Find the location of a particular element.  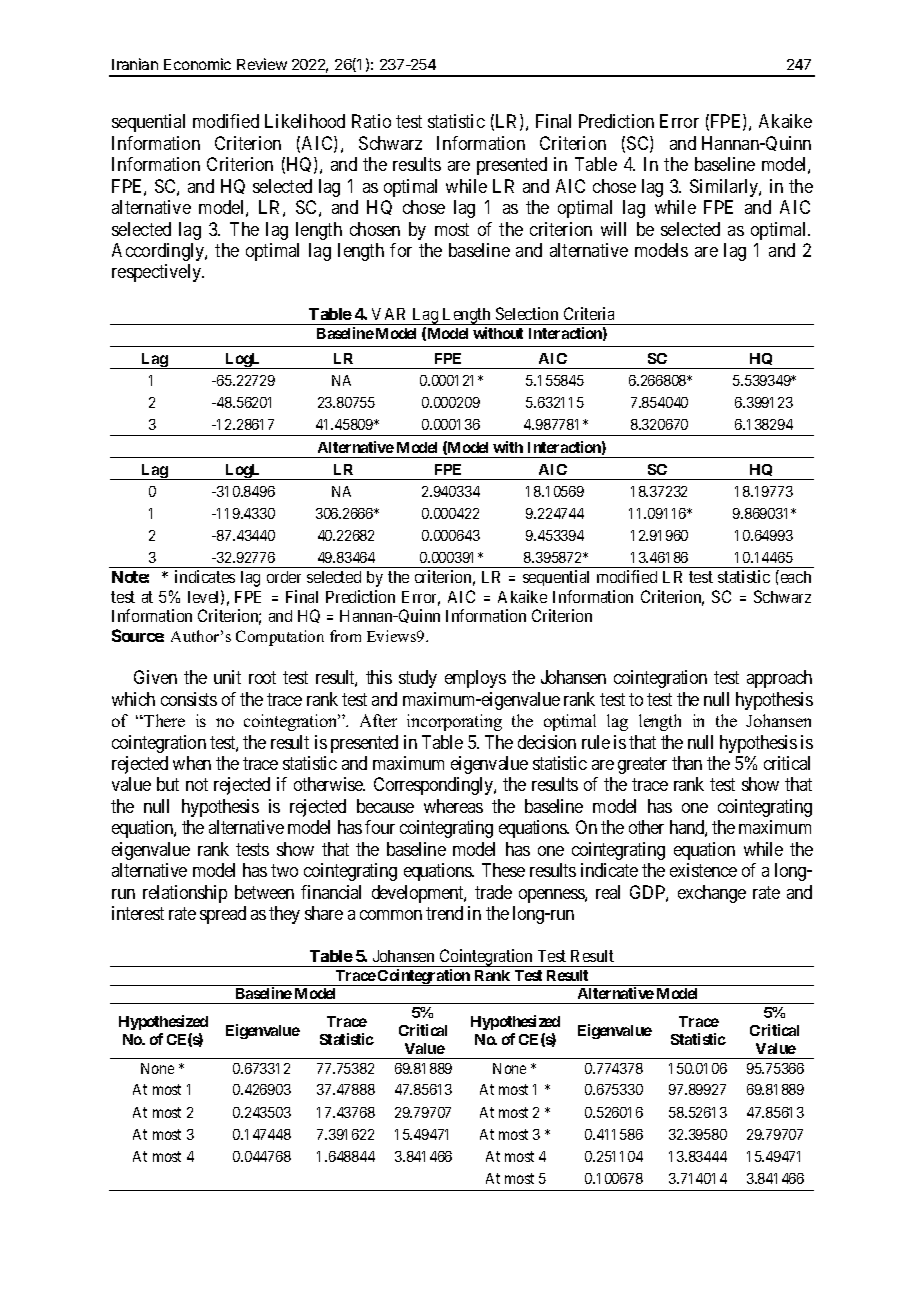

Economic is located at coordinates (197, 64).
